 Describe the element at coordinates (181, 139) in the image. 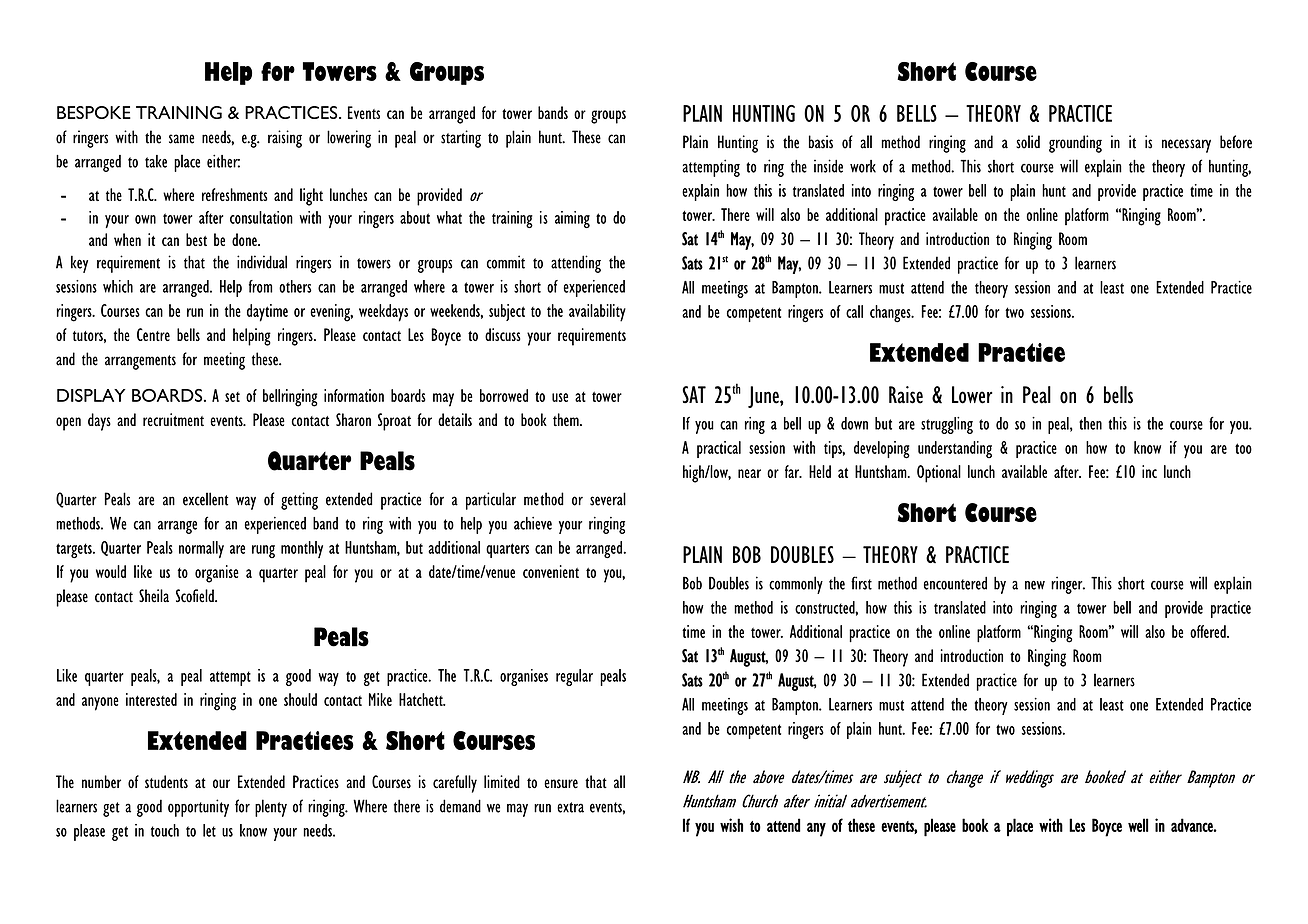

I see `same` at that location.
